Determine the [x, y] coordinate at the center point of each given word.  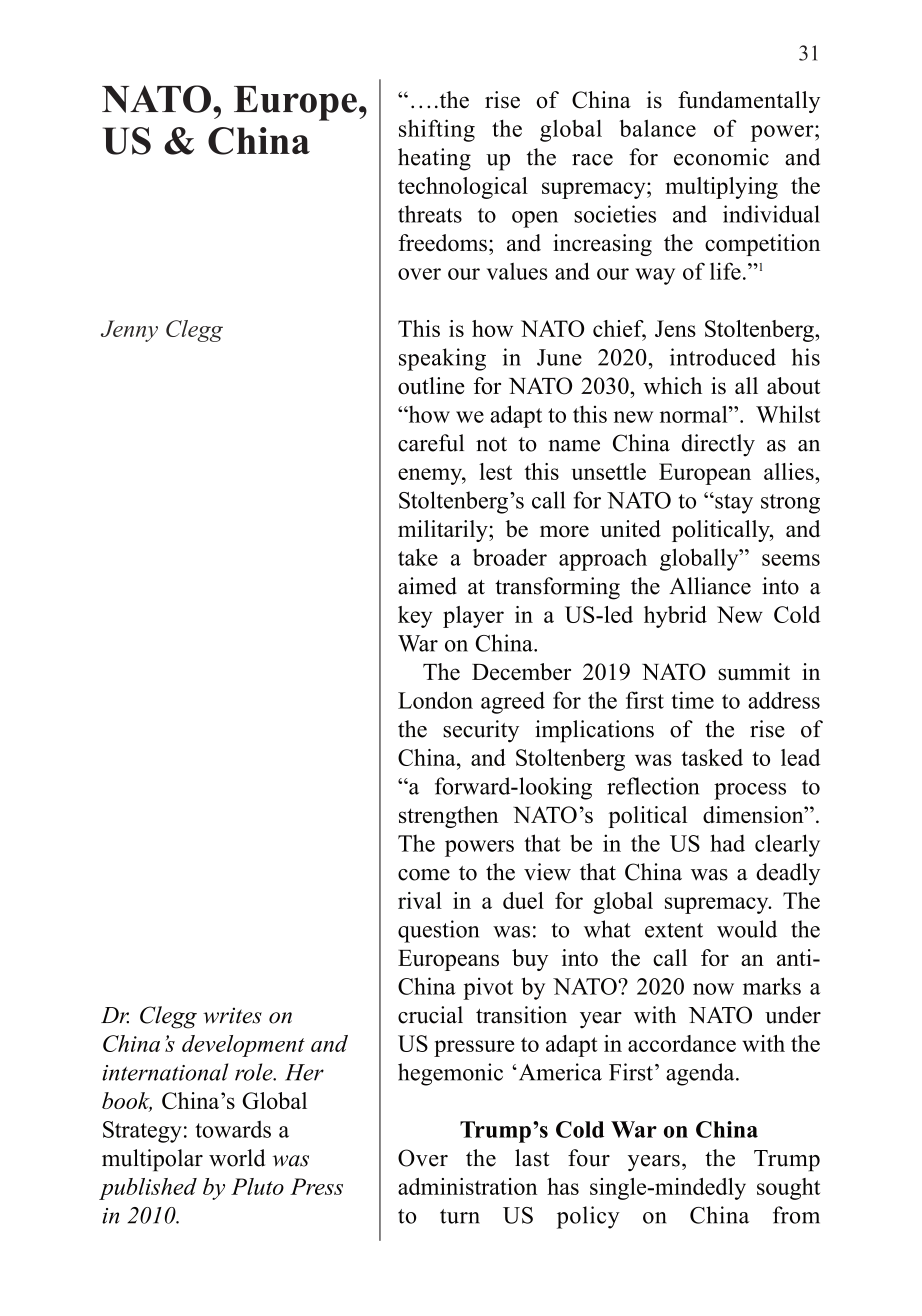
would [747, 929]
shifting [437, 130]
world [237, 1158]
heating [434, 159]
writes [232, 1015]
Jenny [129, 331]
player [473, 617]
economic [721, 157]
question [438, 931]
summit [754, 672]
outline [431, 386]
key [415, 617]
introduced [723, 357]
